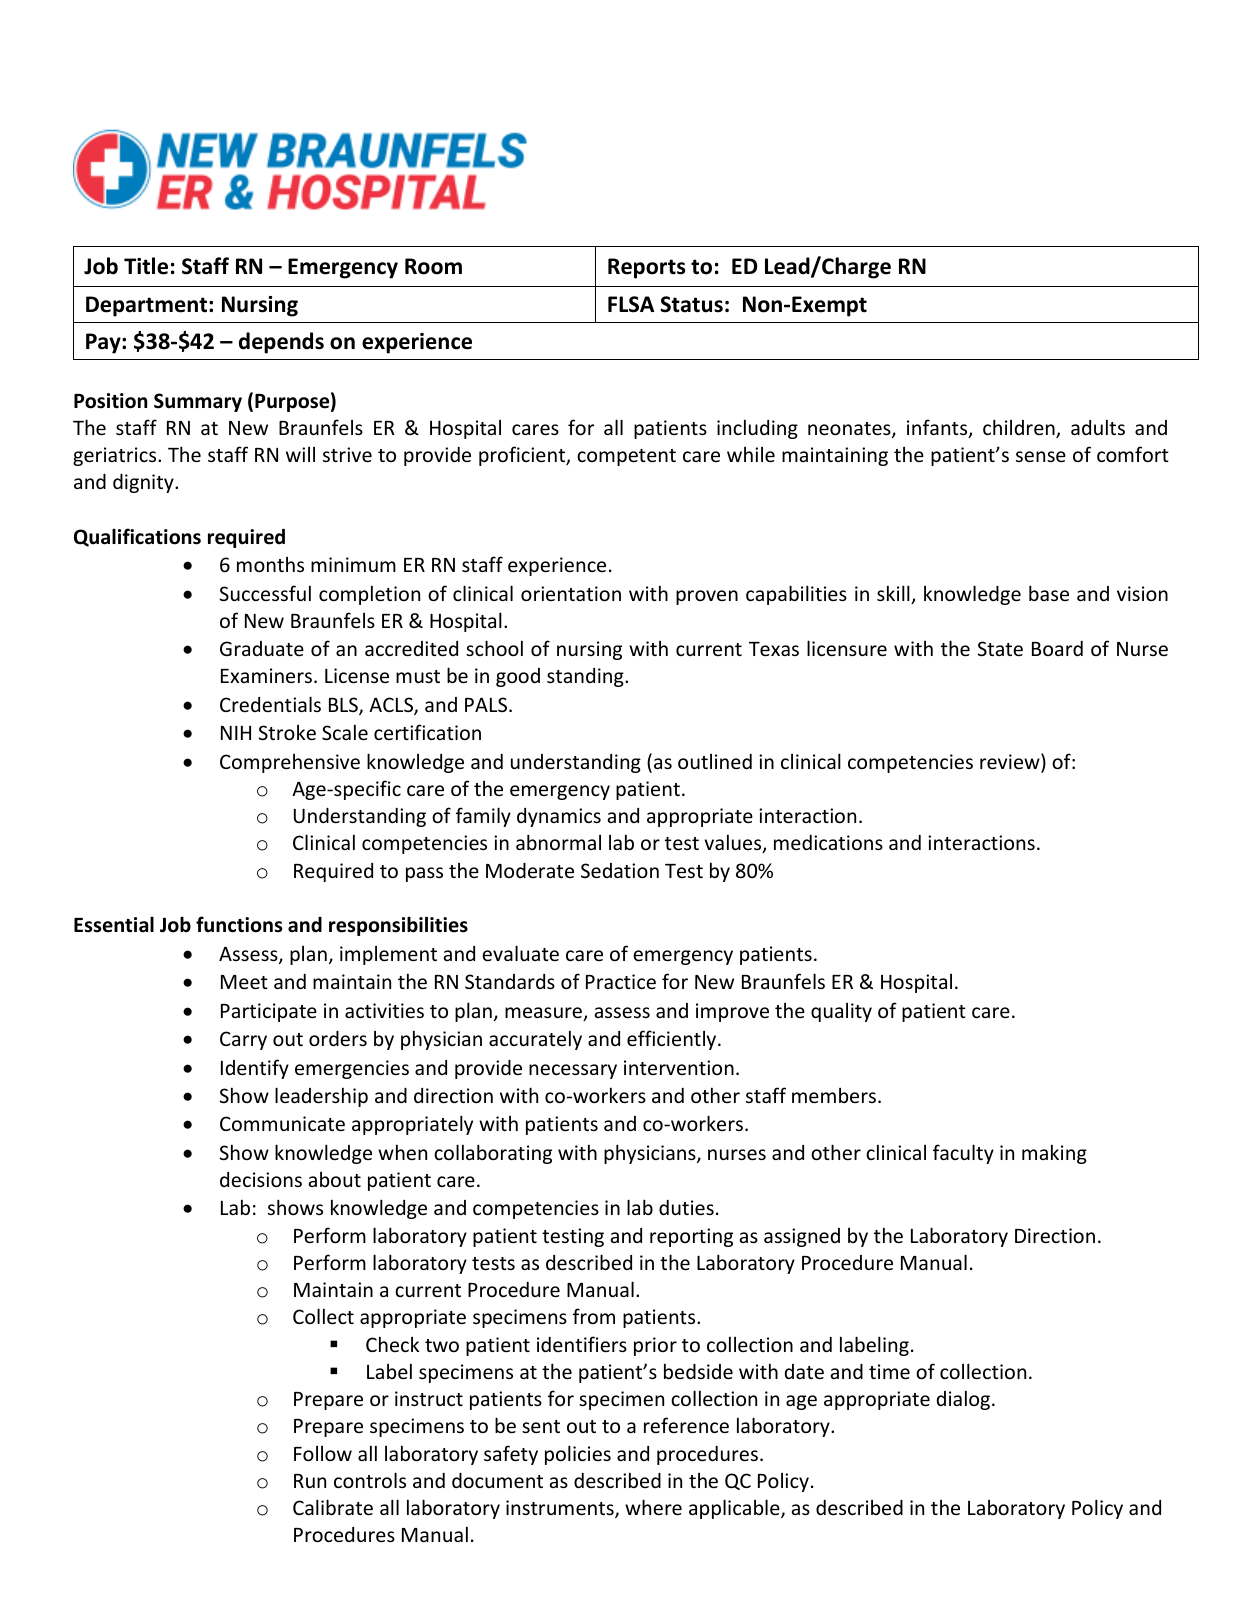  I want to click on functions, so click(239, 924).
